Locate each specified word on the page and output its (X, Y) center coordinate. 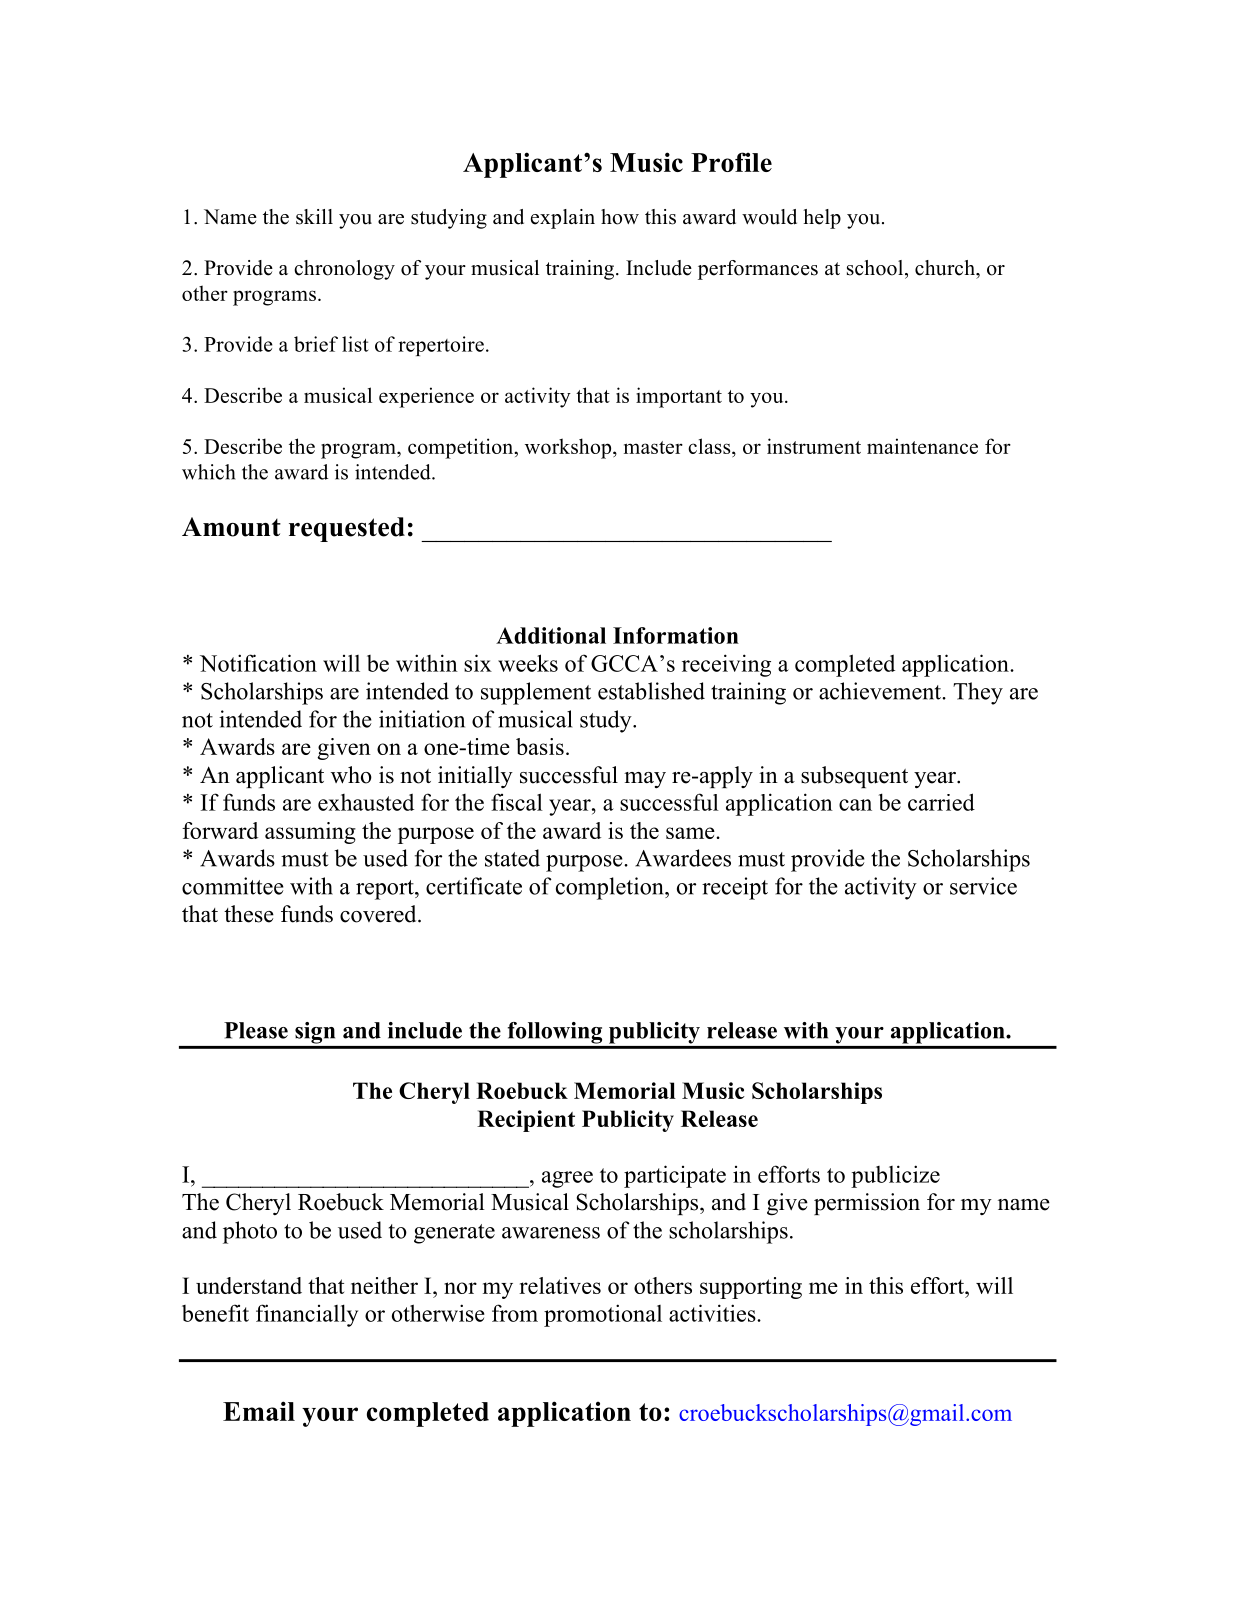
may (645, 780)
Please (256, 1030)
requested (347, 529)
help (822, 219)
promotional (603, 1315)
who (351, 775)
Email (259, 1411)
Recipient (526, 1121)
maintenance (922, 446)
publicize (895, 1176)
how (620, 217)
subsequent (854, 777)
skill (314, 217)
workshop (569, 448)
